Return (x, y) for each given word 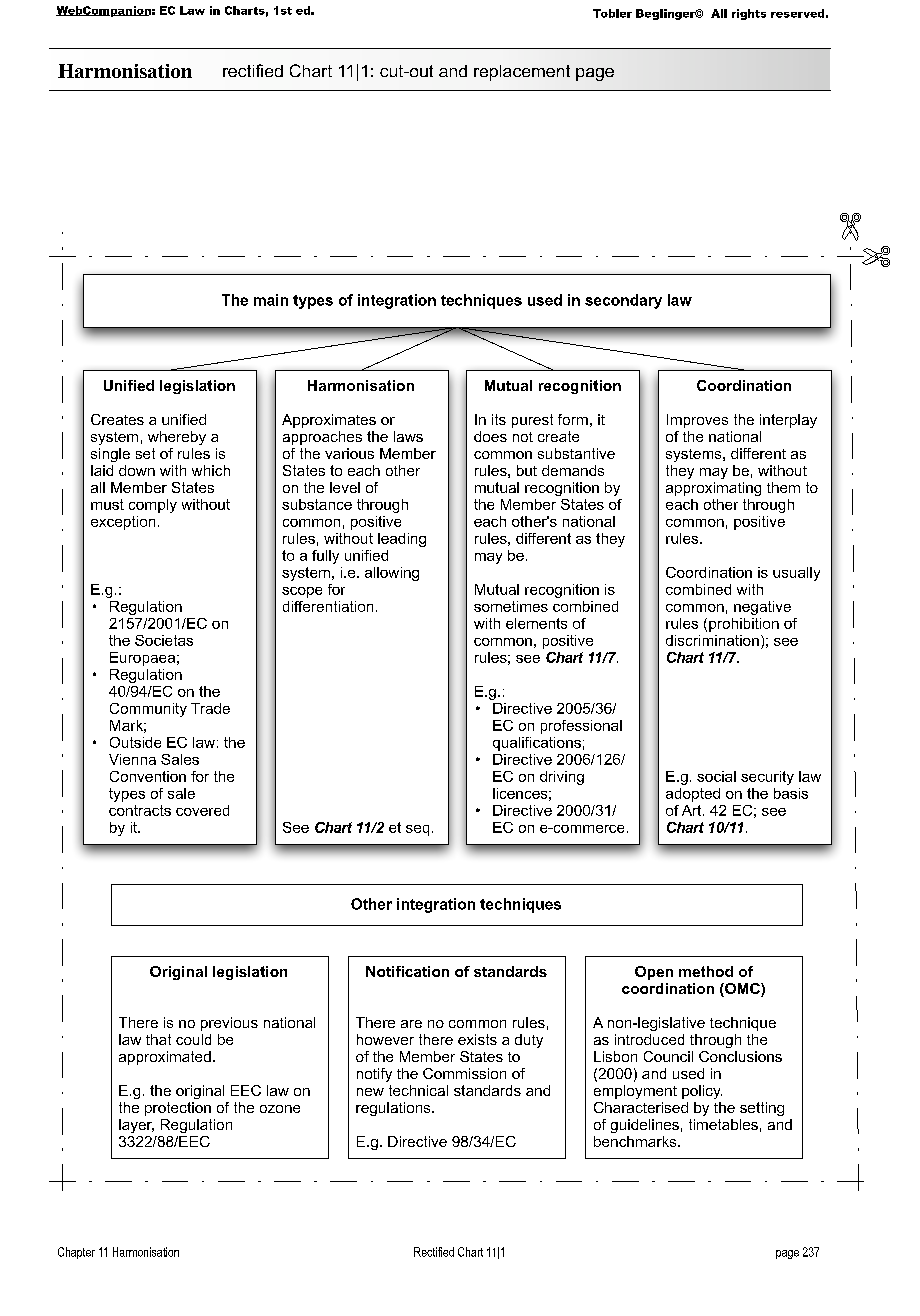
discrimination (712, 640)
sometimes (511, 606)
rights (749, 14)
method (706, 971)
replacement (522, 73)
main (271, 300)
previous (229, 1024)
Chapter (76, 1253)
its (499, 419)
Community (148, 710)
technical (418, 1090)
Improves (697, 421)
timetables (723, 1124)
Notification (407, 971)
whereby (177, 438)
